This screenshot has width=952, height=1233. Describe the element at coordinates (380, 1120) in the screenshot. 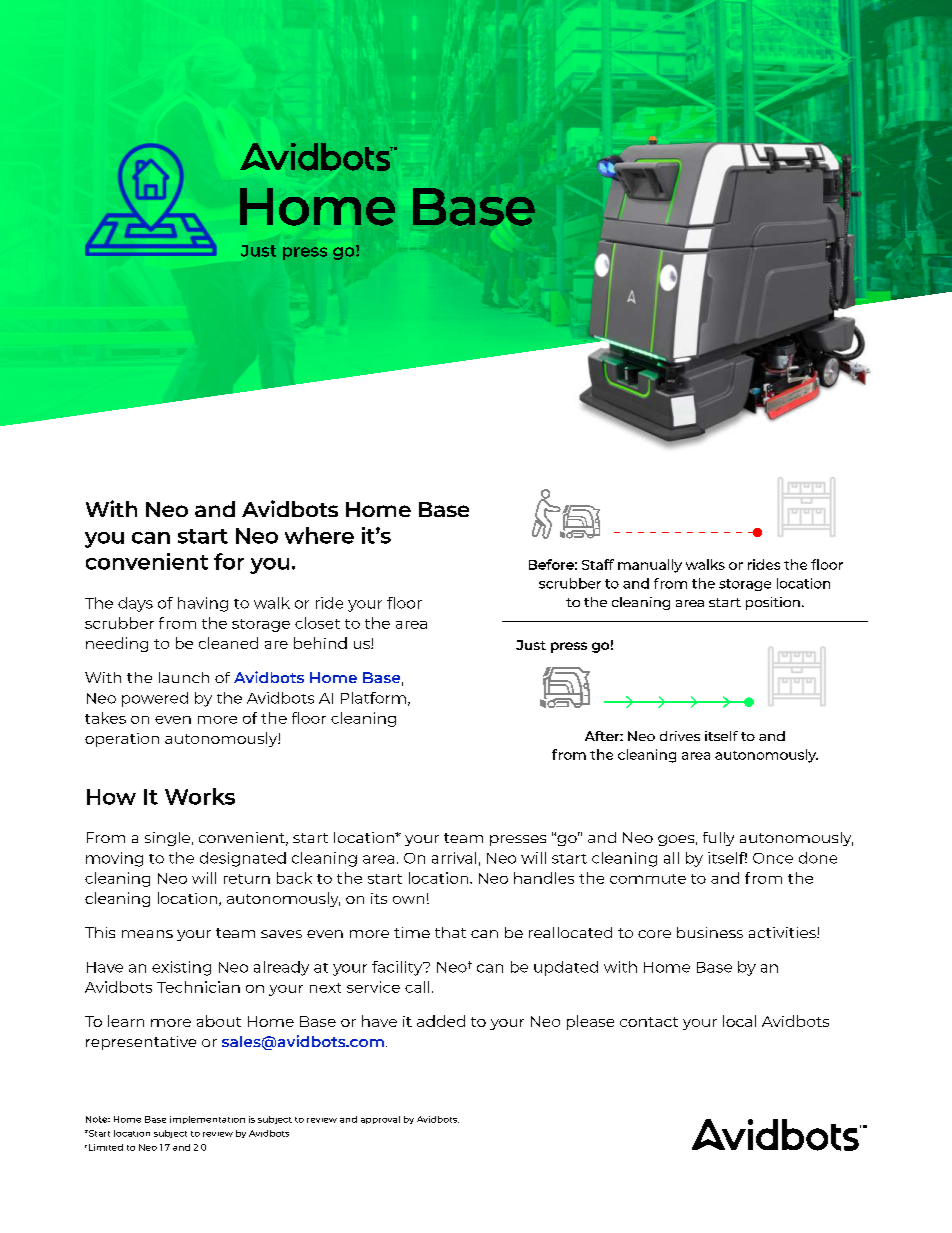

I see `approval` at that location.
